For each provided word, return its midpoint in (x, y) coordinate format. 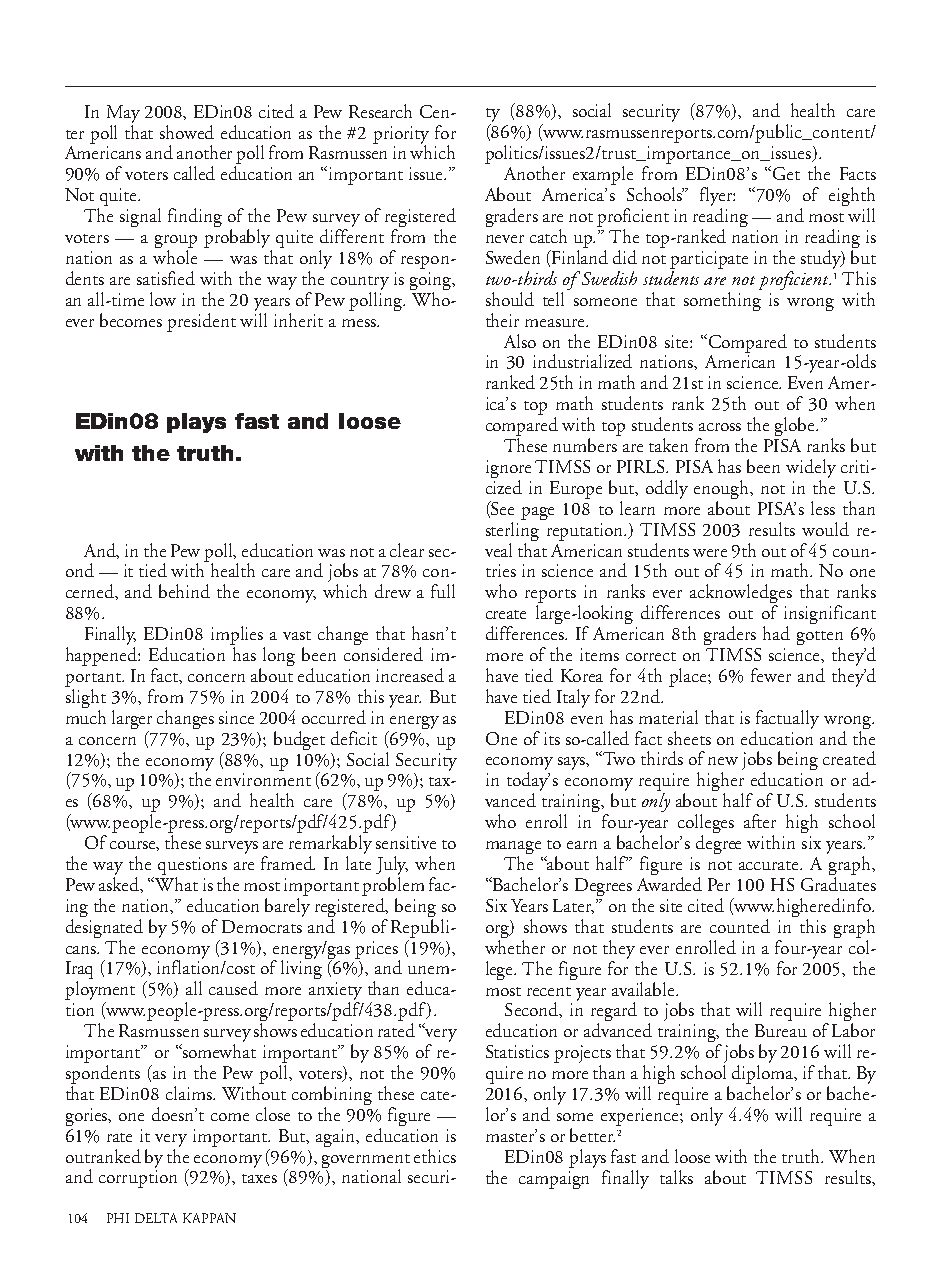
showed (187, 132)
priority (401, 136)
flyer (717, 196)
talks (676, 1177)
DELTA (156, 1218)
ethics (435, 1156)
